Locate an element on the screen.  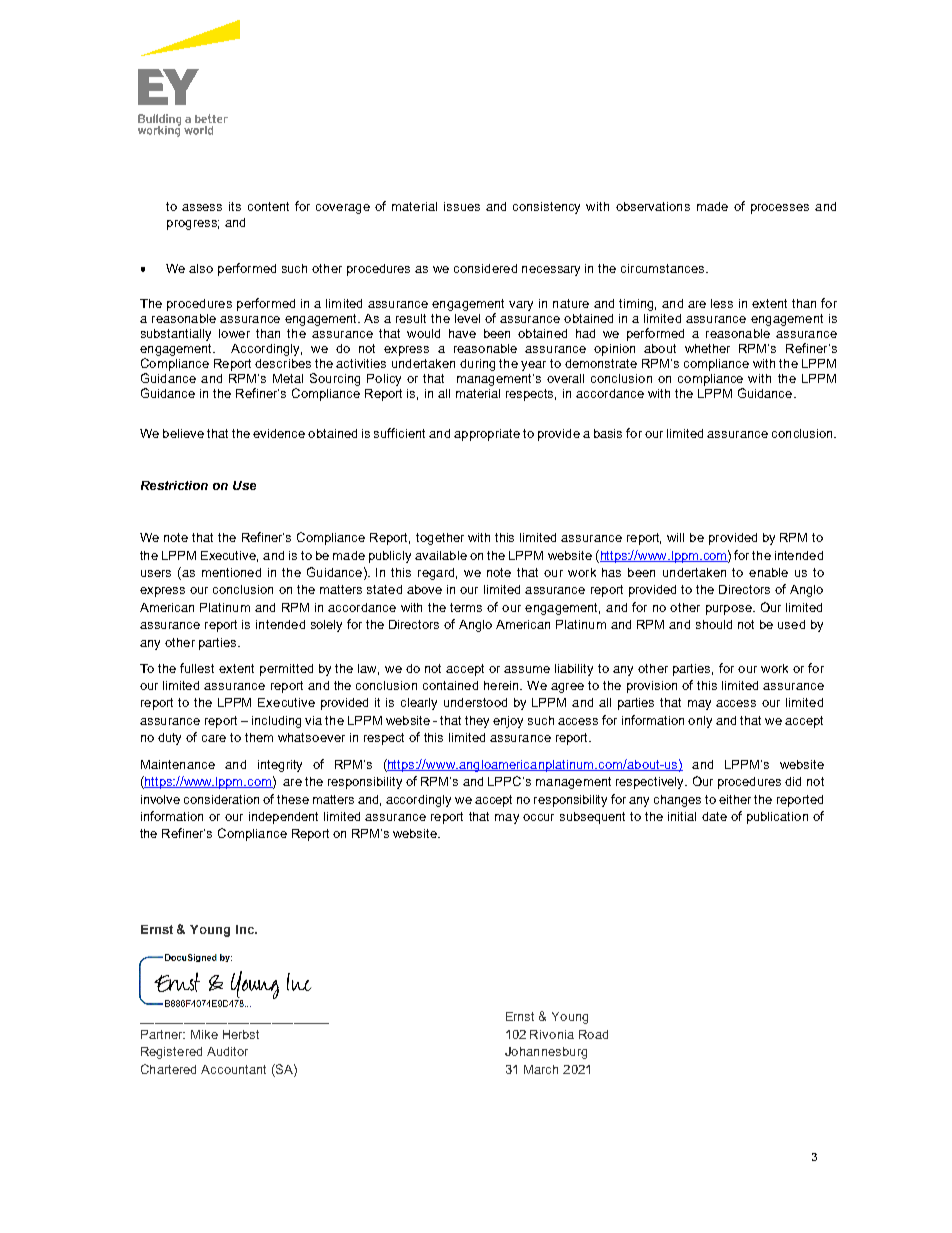
Auditor is located at coordinates (227, 1051).
